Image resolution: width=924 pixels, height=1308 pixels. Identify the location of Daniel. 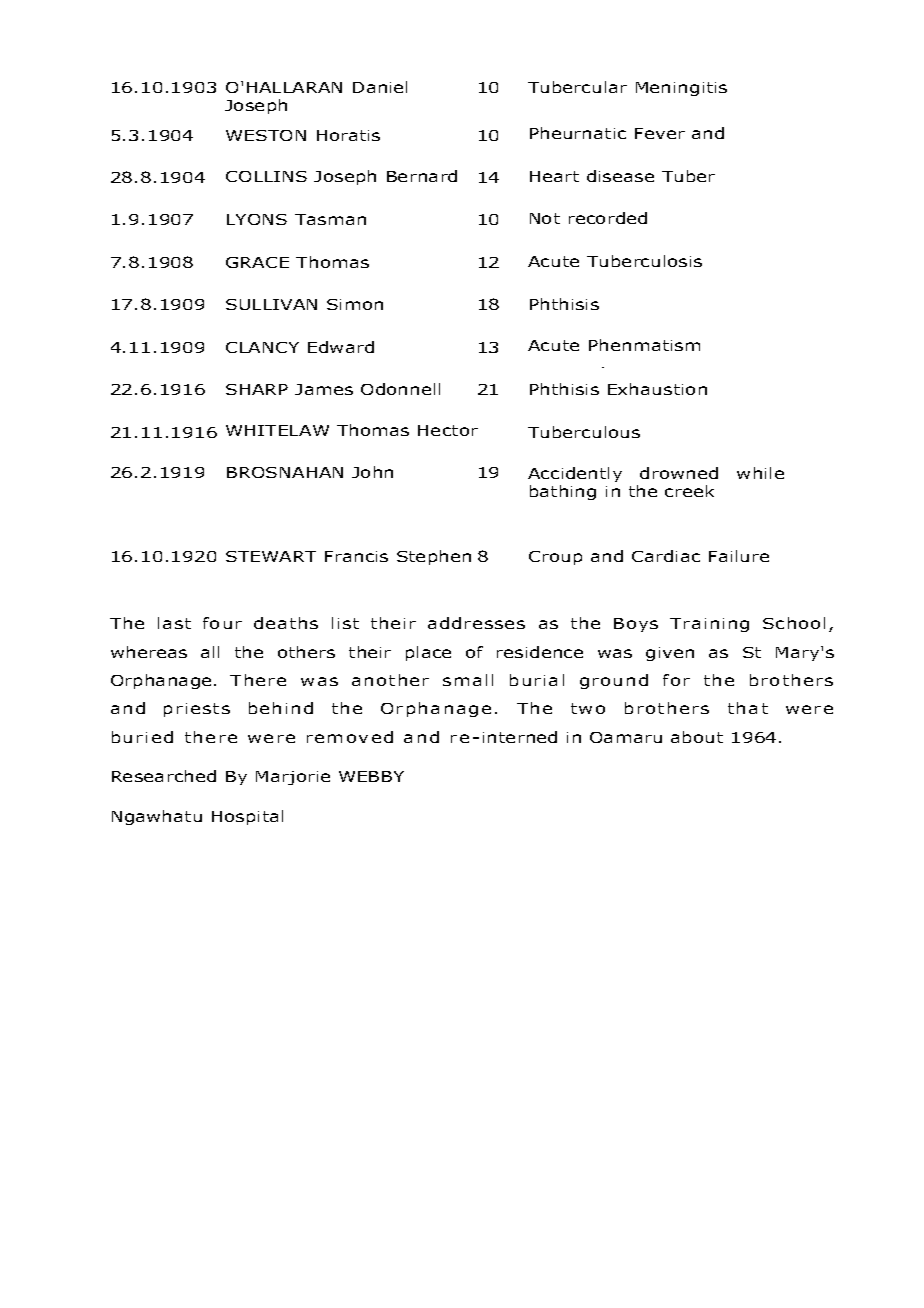
(380, 87).
